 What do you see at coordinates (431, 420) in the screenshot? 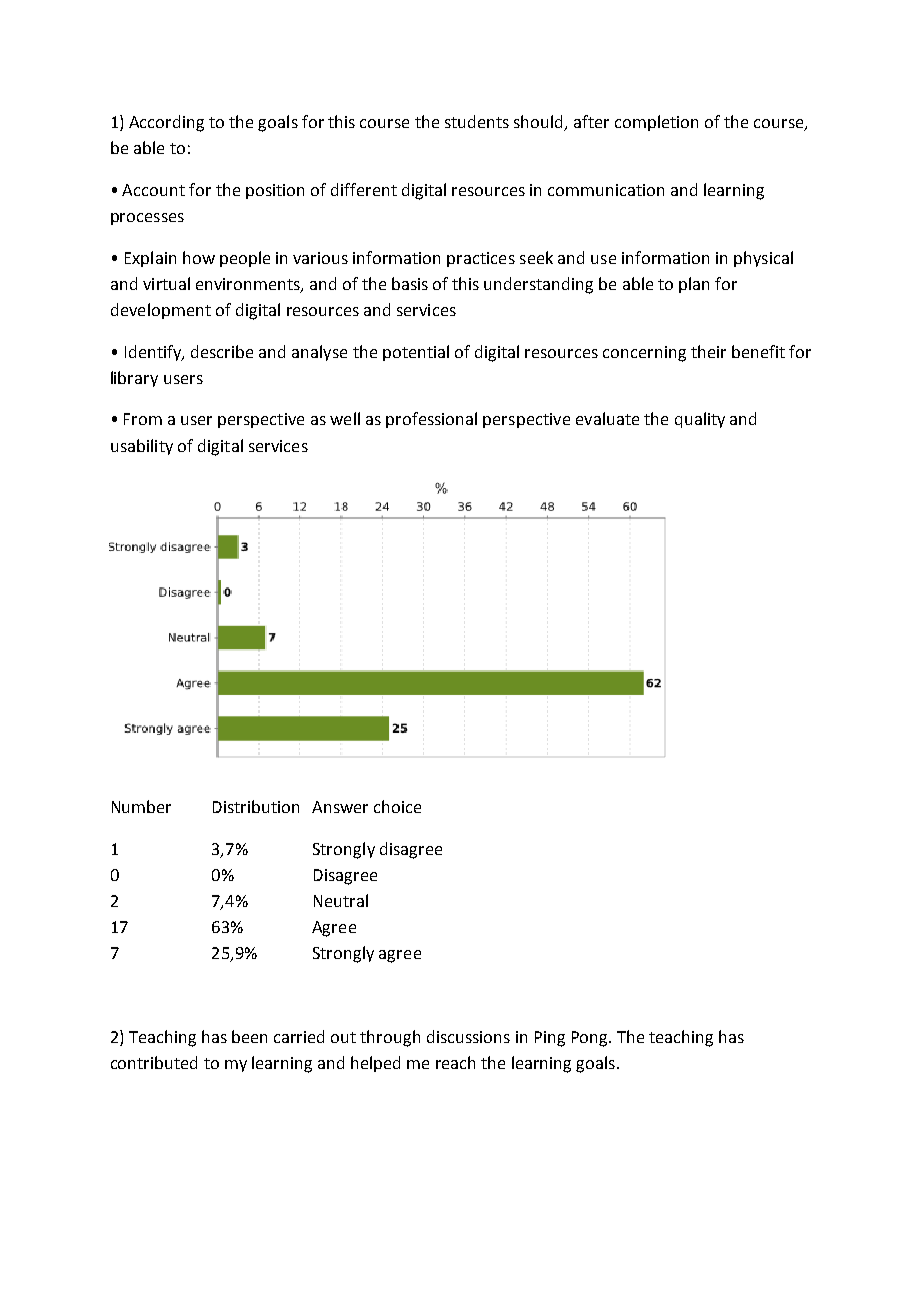
I see `professional` at bounding box center [431, 420].
